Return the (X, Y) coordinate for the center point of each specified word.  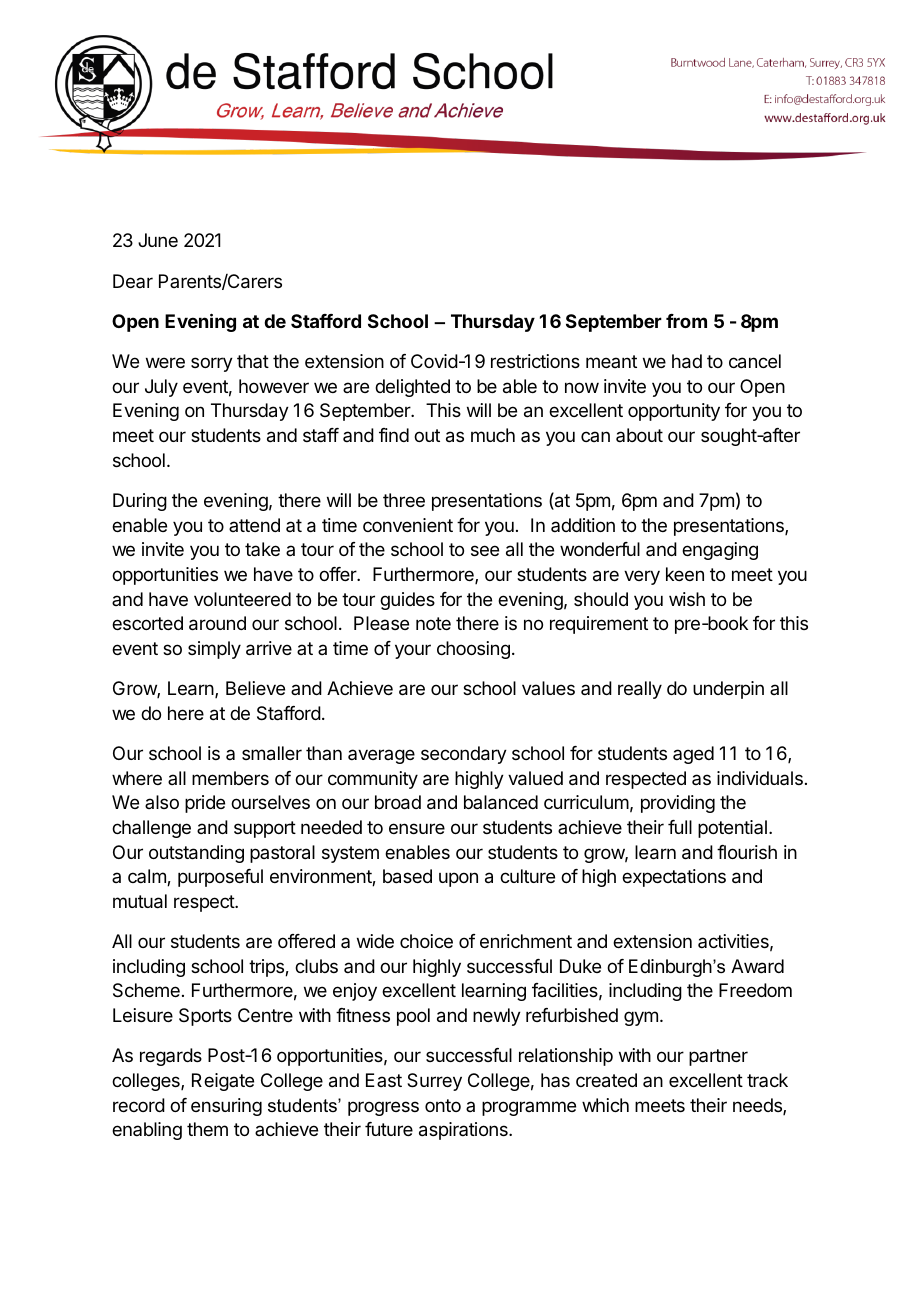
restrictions (535, 361)
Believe (255, 688)
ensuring (226, 1107)
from (686, 321)
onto (443, 1105)
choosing (473, 650)
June (158, 240)
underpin (728, 690)
